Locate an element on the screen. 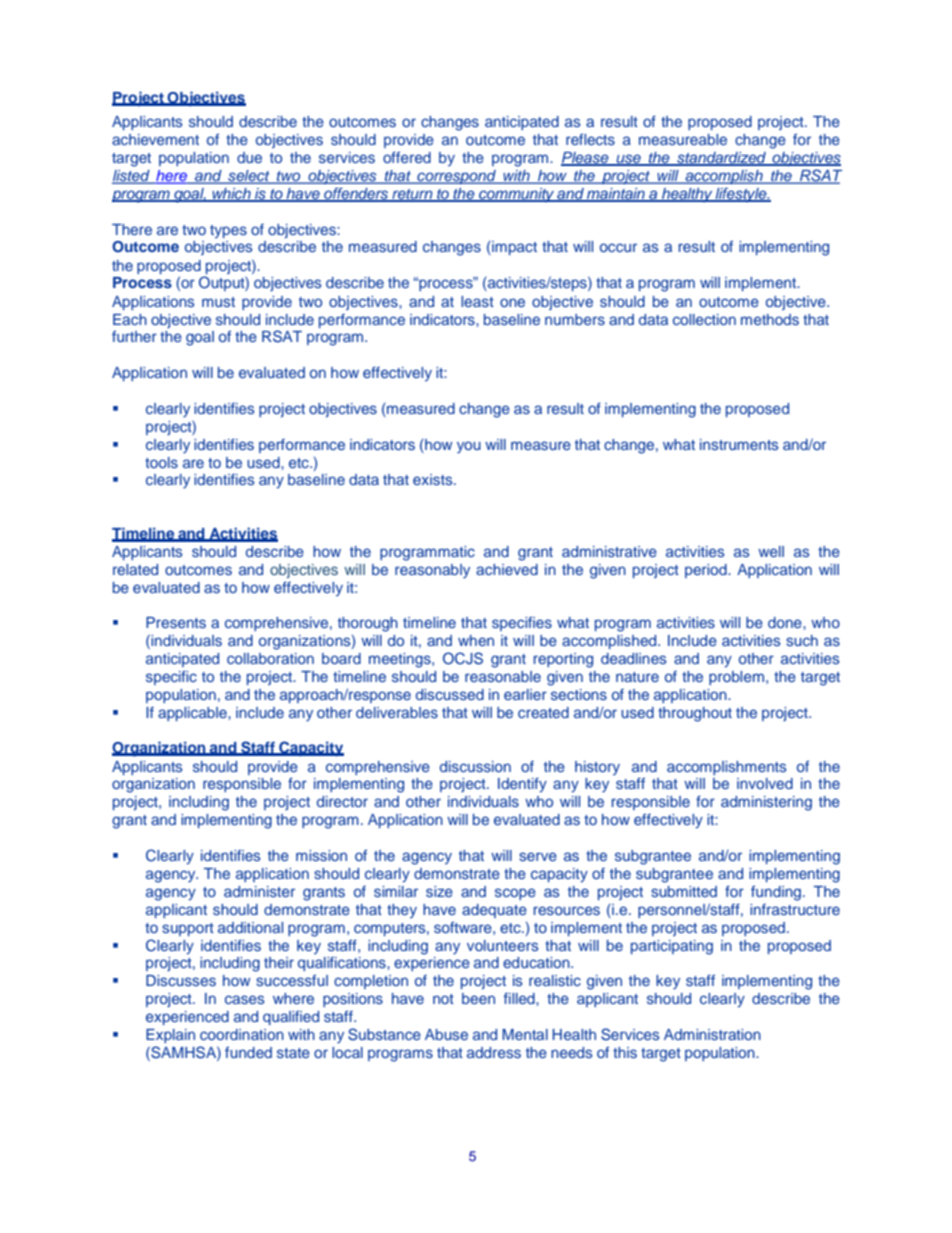 Image resolution: width=952 pixels, height=1233 pixels. reflects is located at coordinates (590, 139).
